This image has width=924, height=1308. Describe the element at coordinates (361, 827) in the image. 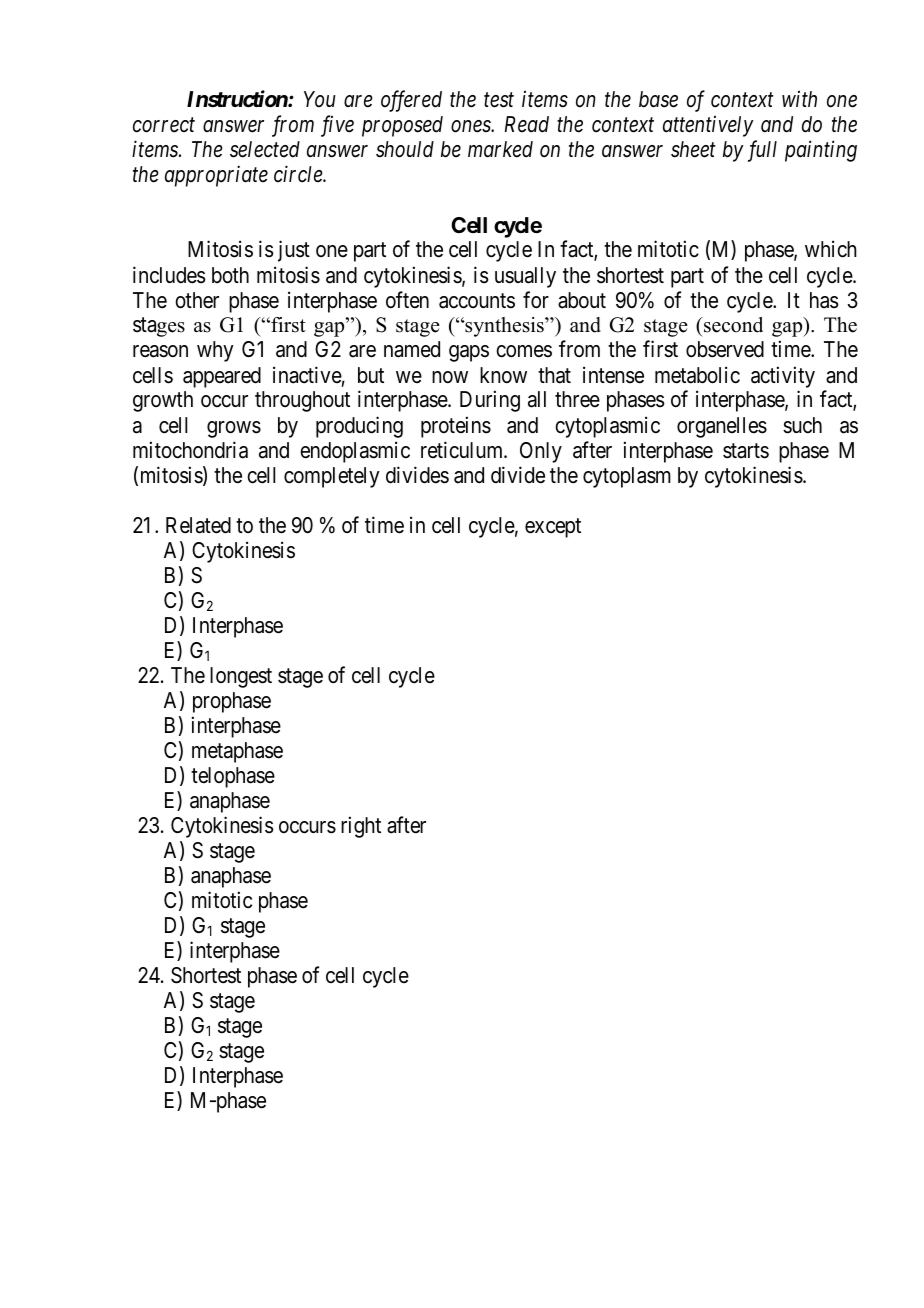

I see `right` at that location.
